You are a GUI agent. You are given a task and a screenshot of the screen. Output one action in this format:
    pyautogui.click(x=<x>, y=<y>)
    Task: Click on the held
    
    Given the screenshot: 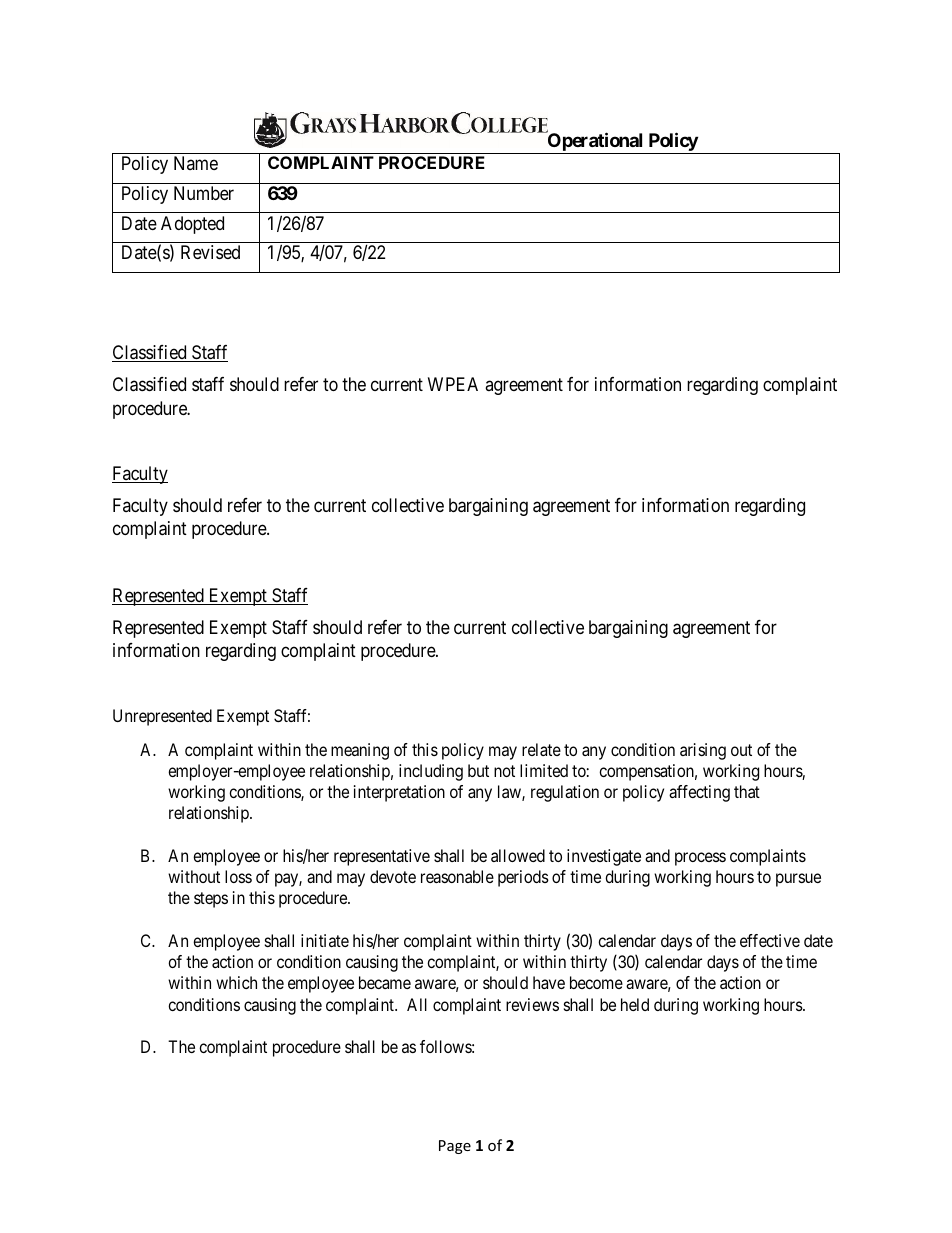 What is the action you would take?
    pyautogui.click(x=635, y=1004)
